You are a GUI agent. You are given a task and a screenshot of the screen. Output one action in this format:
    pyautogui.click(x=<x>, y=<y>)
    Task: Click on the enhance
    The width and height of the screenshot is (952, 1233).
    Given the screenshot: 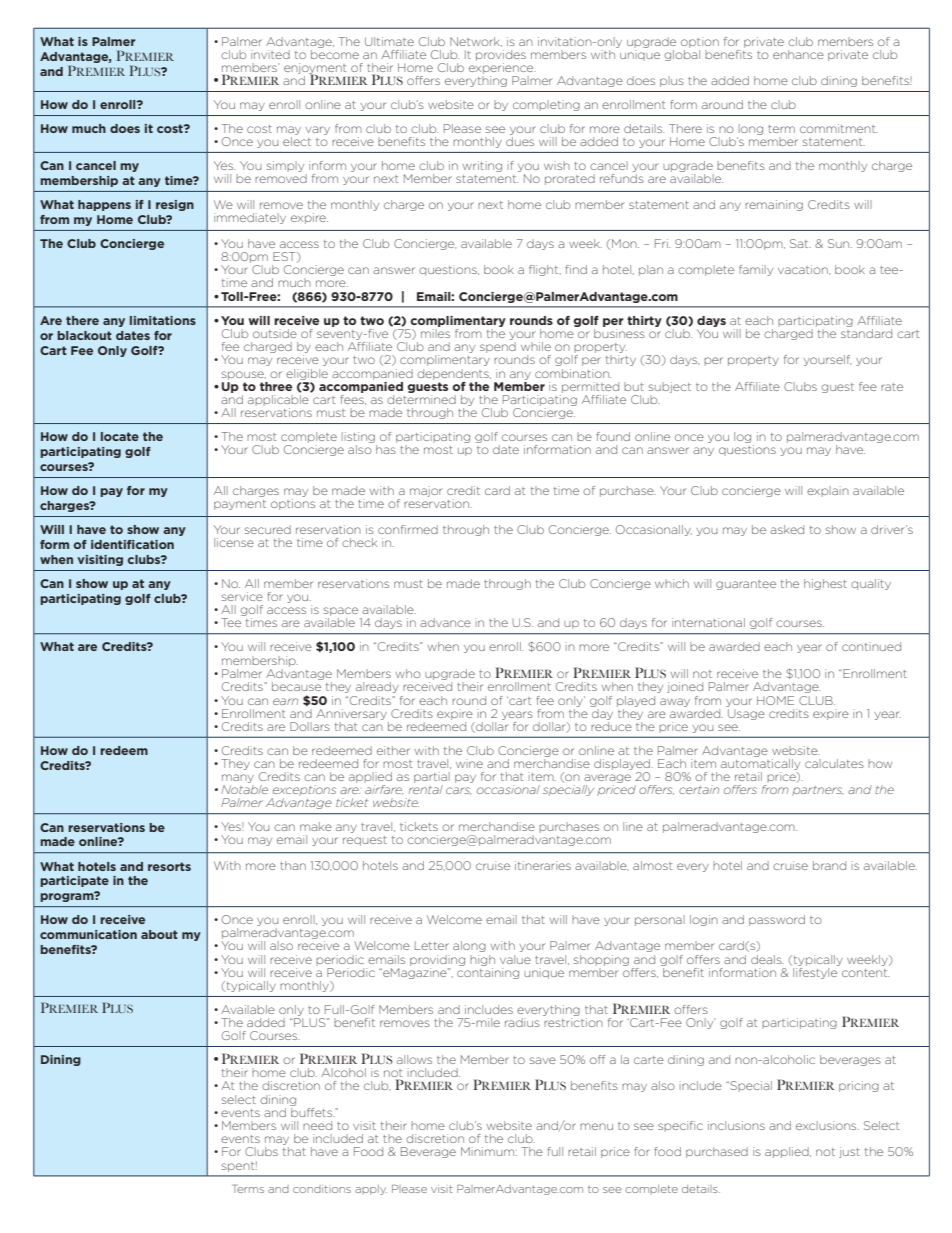 What is the action you would take?
    pyautogui.click(x=798, y=54)
